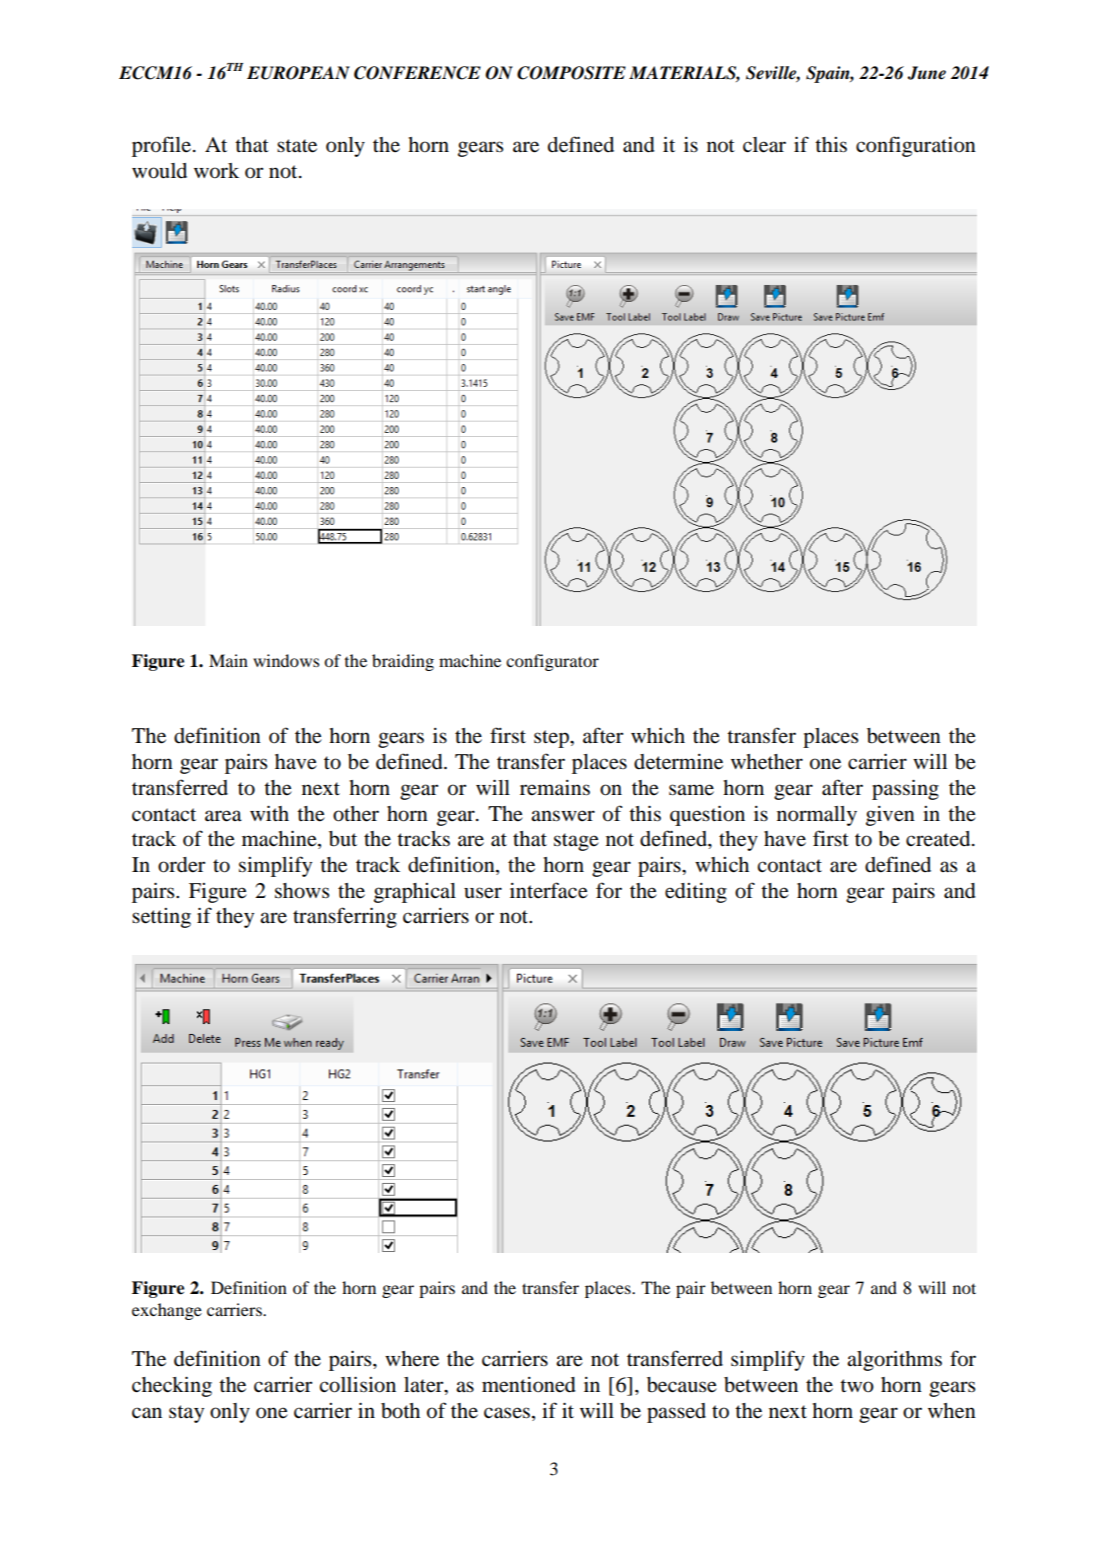 The image size is (1108, 1568). What do you see at coordinates (857, 1386) in the document?
I see `two` at bounding box center [857, 1386].
